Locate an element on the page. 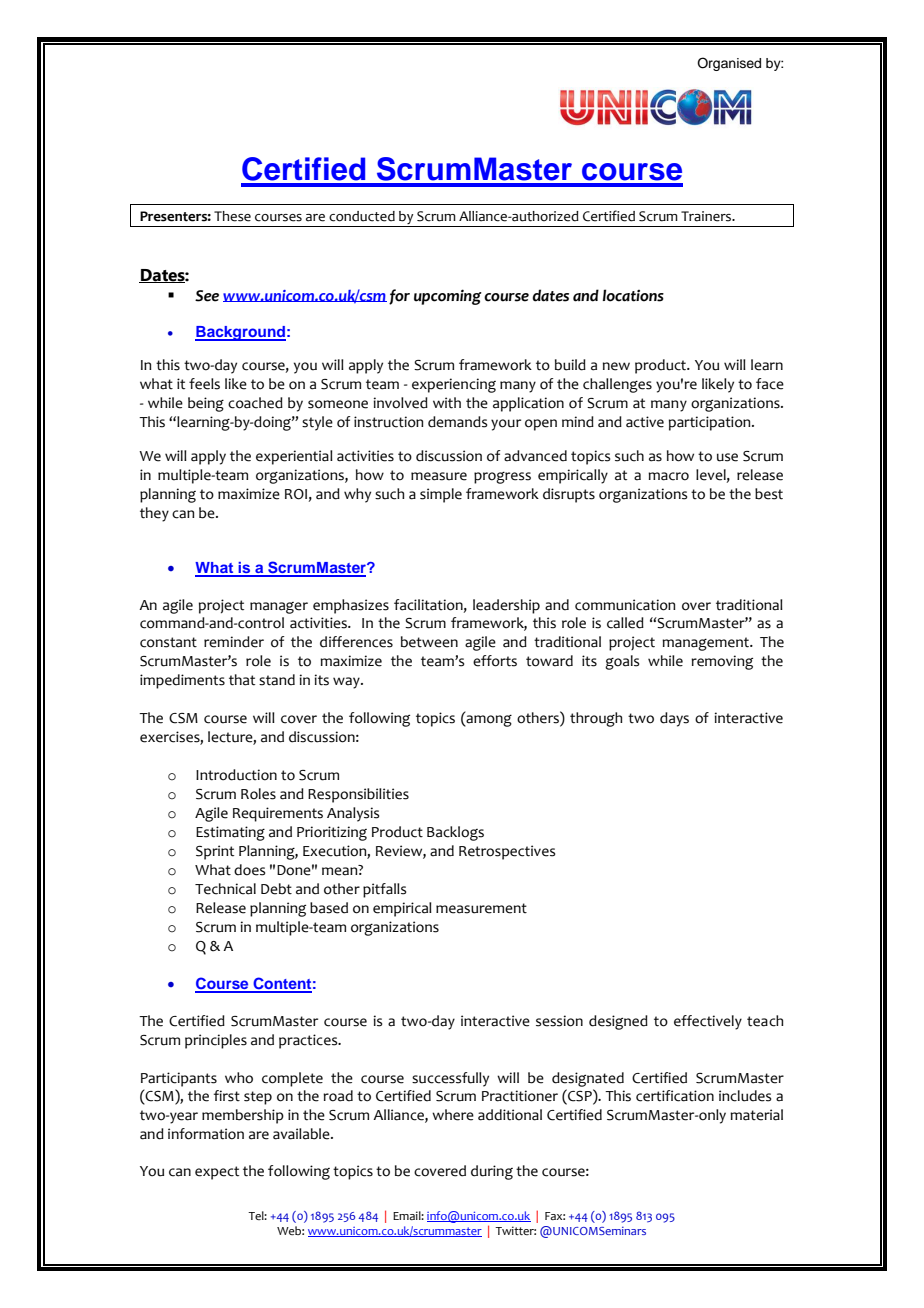  participation is located at coordinates (711, 423).
